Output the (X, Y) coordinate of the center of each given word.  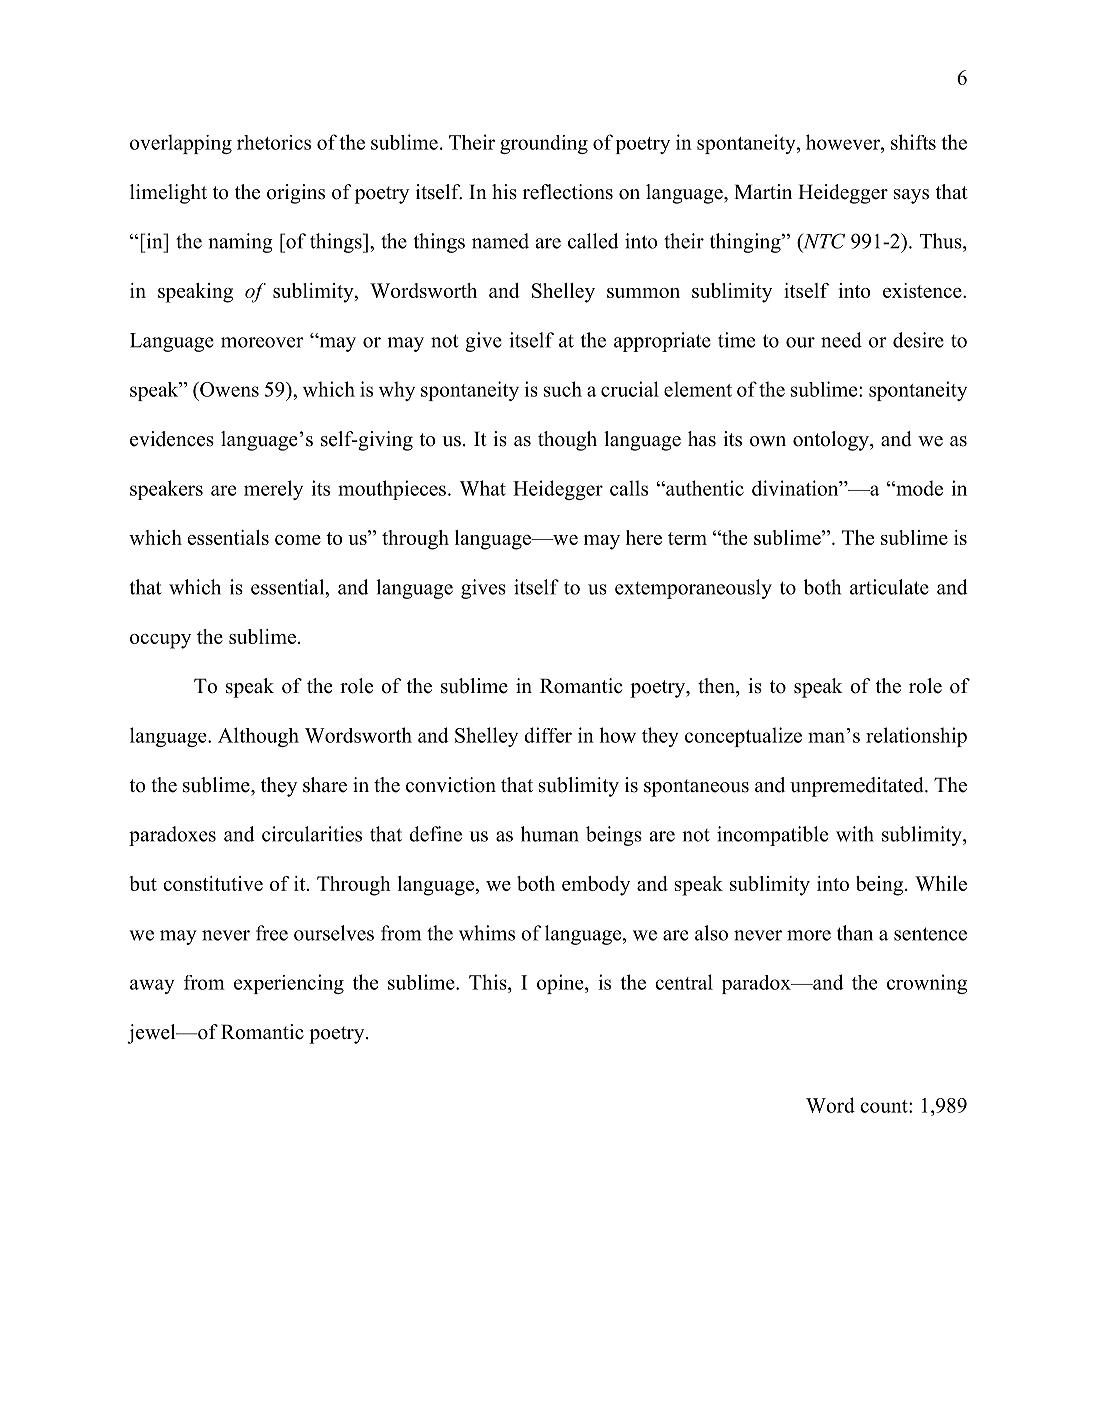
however (844, 142)
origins (296, 194)
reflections (568, 192)
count (885, 1106)
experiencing (289, 984)
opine (561, 984)
